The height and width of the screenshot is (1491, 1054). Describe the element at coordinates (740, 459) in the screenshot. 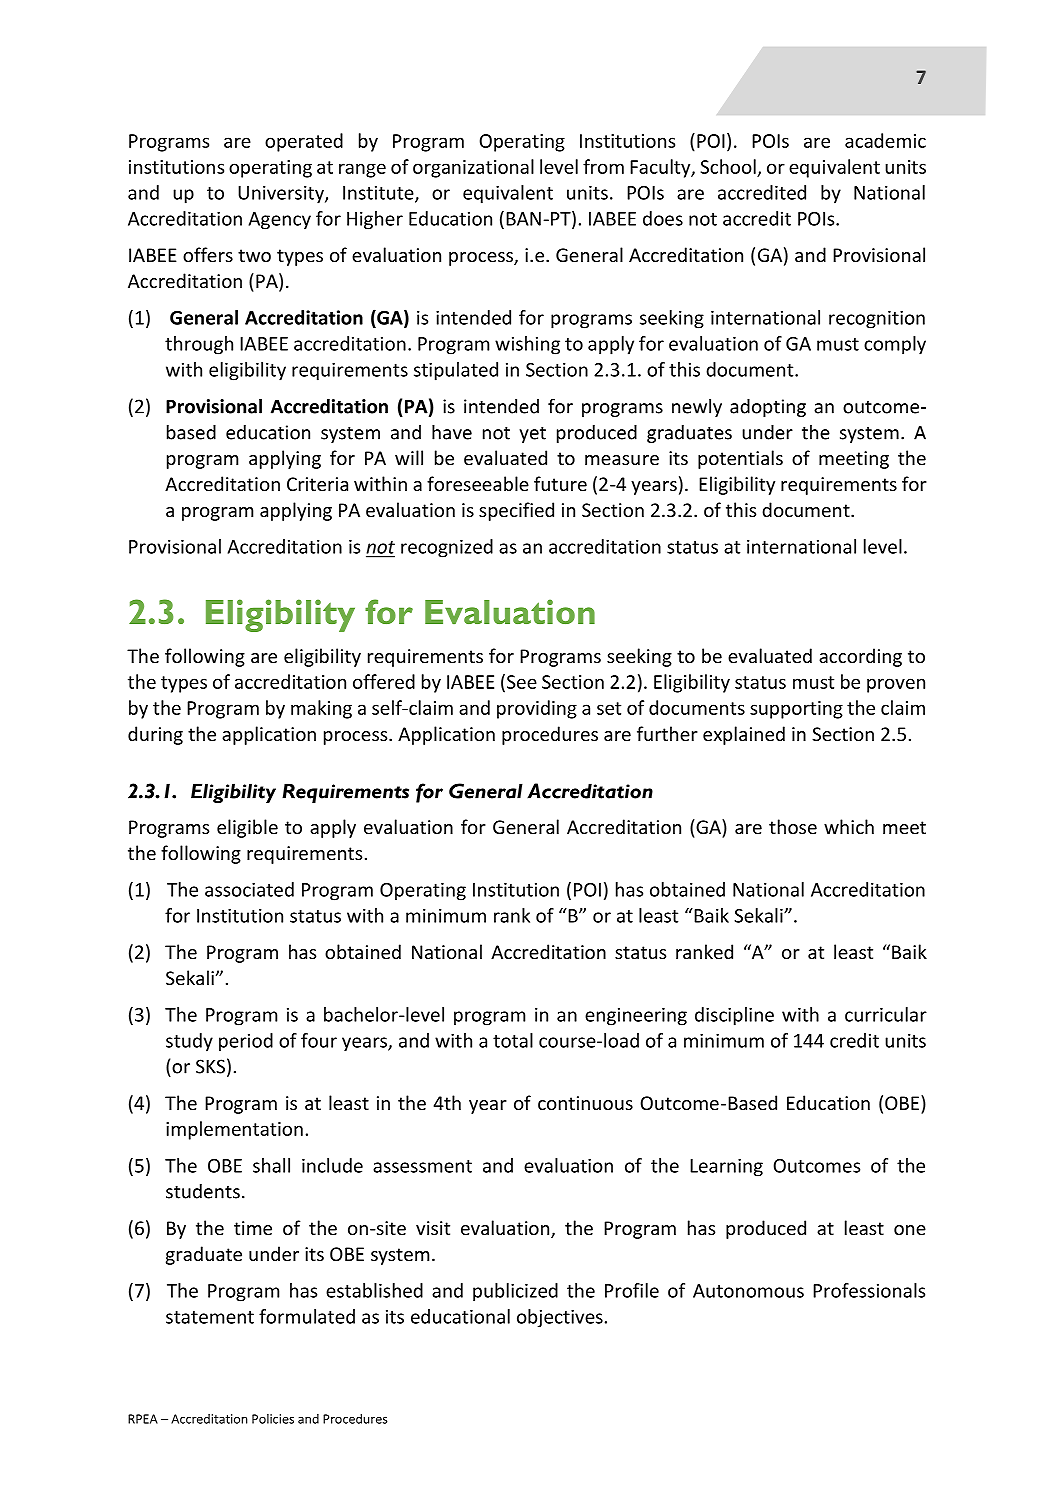

I see `potentials` at that location.
